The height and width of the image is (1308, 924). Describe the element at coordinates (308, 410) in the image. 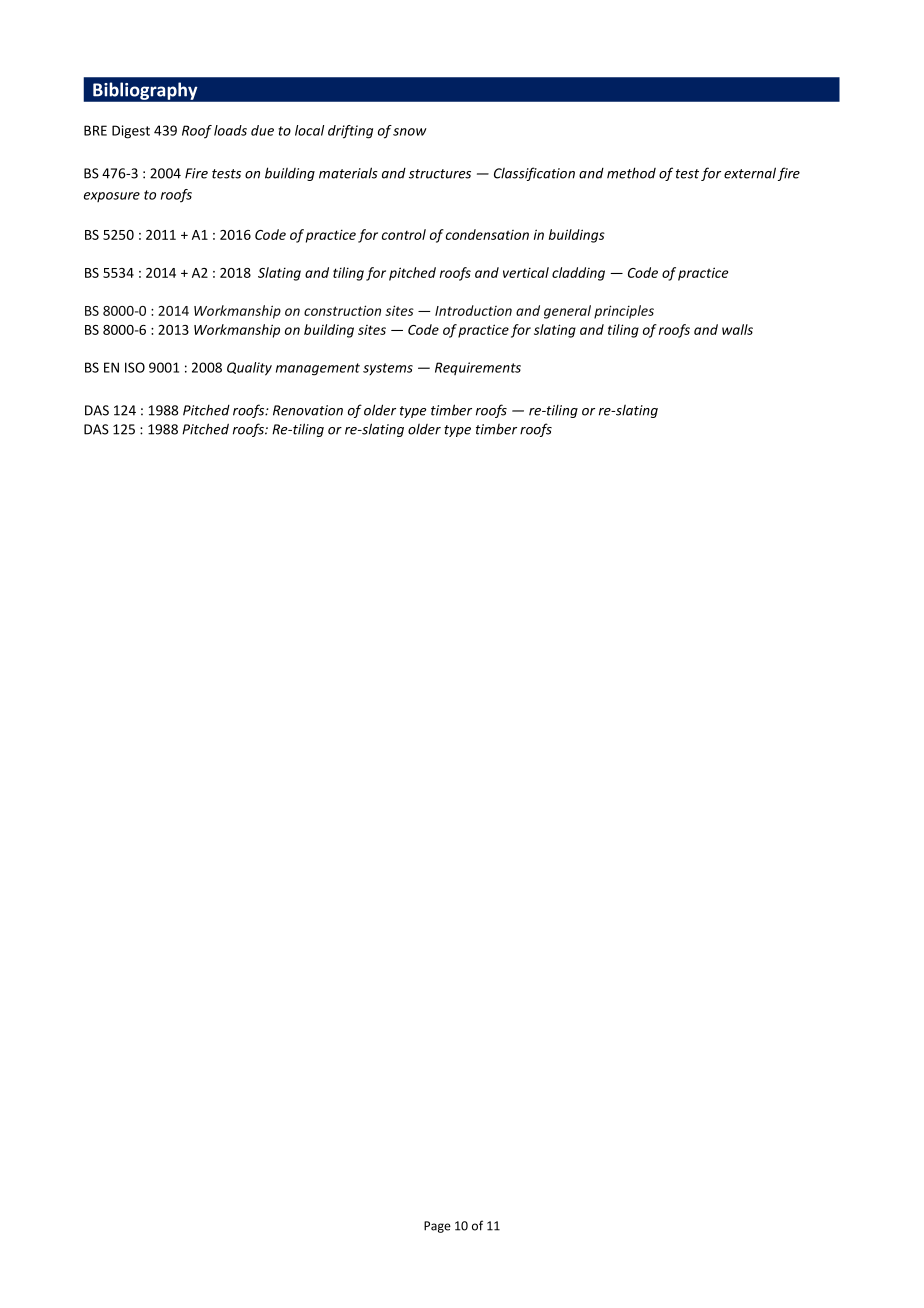

I see `Renovation` at that location.
